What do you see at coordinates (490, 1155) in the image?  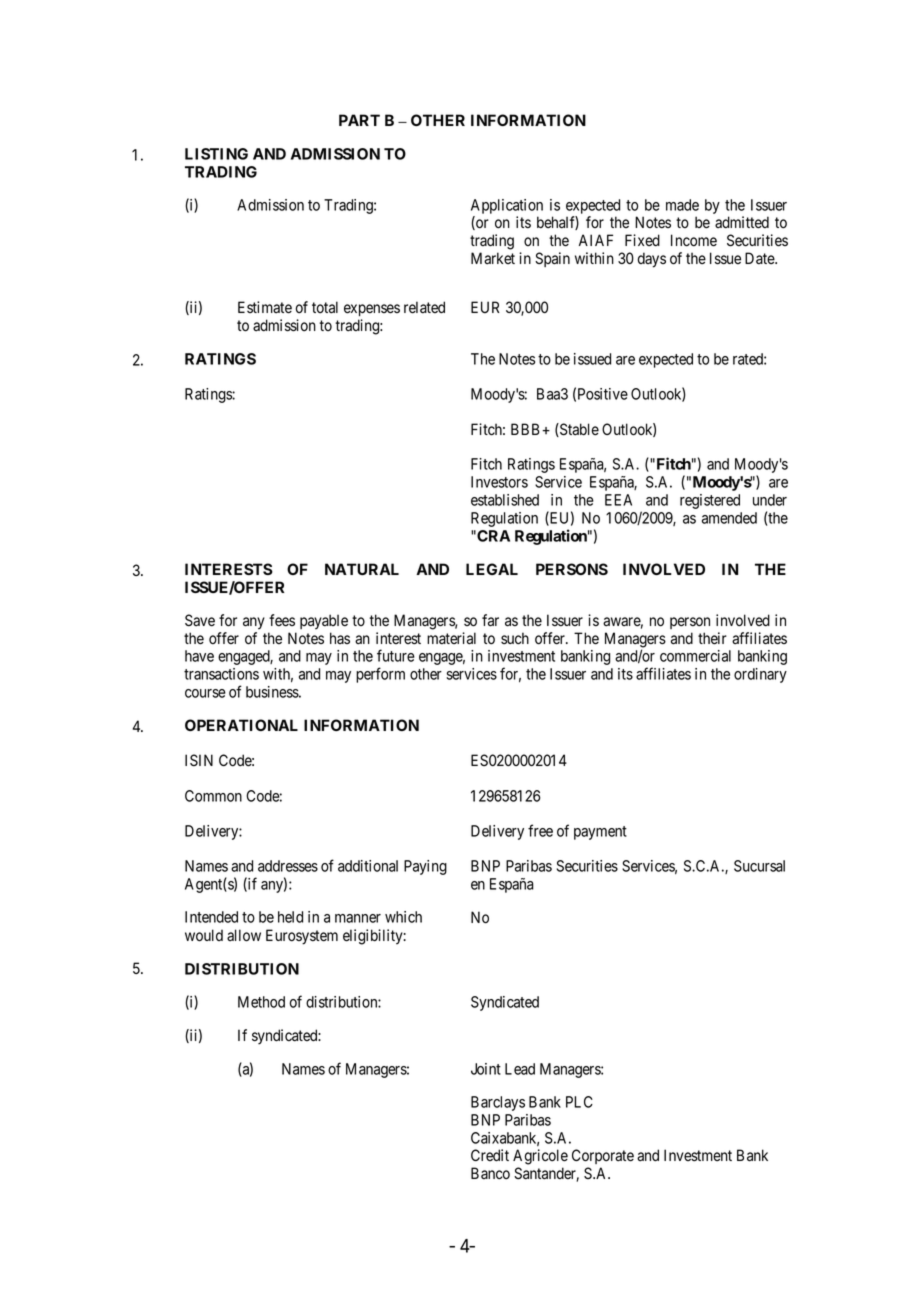 I see `Credit` at bounding box center [490, 1155].
